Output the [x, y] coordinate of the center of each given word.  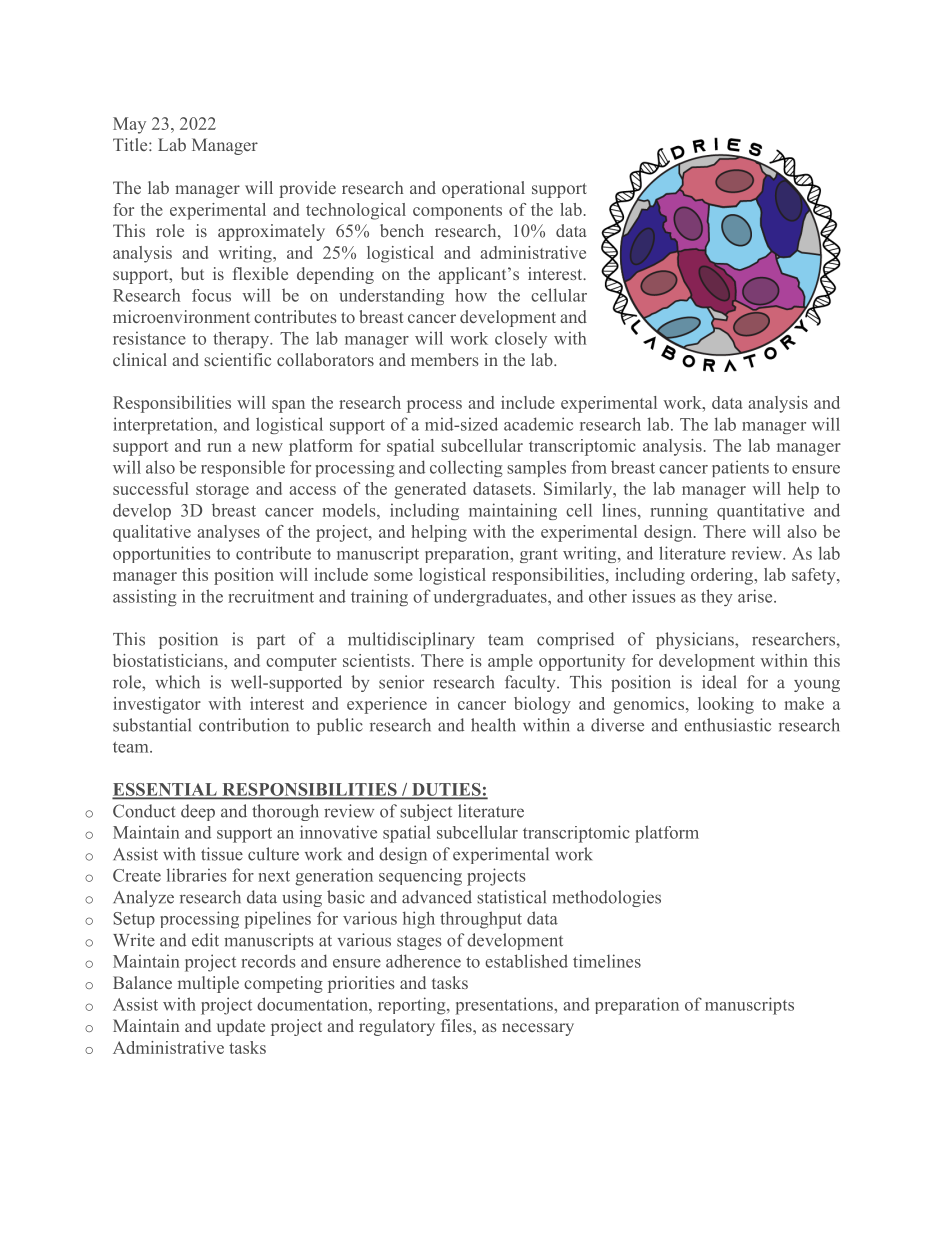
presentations [505, 1006]
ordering [723, 576]
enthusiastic [727, 725]
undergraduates [491, 597]
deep [198, 812]
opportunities [162, 554]
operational [483, 189]
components [457, 212]
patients [740, 468]
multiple [208, 984]
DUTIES [446, 790]
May [129, 125]
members [445, 359]
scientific [237, 359]
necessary [538, 1029]
